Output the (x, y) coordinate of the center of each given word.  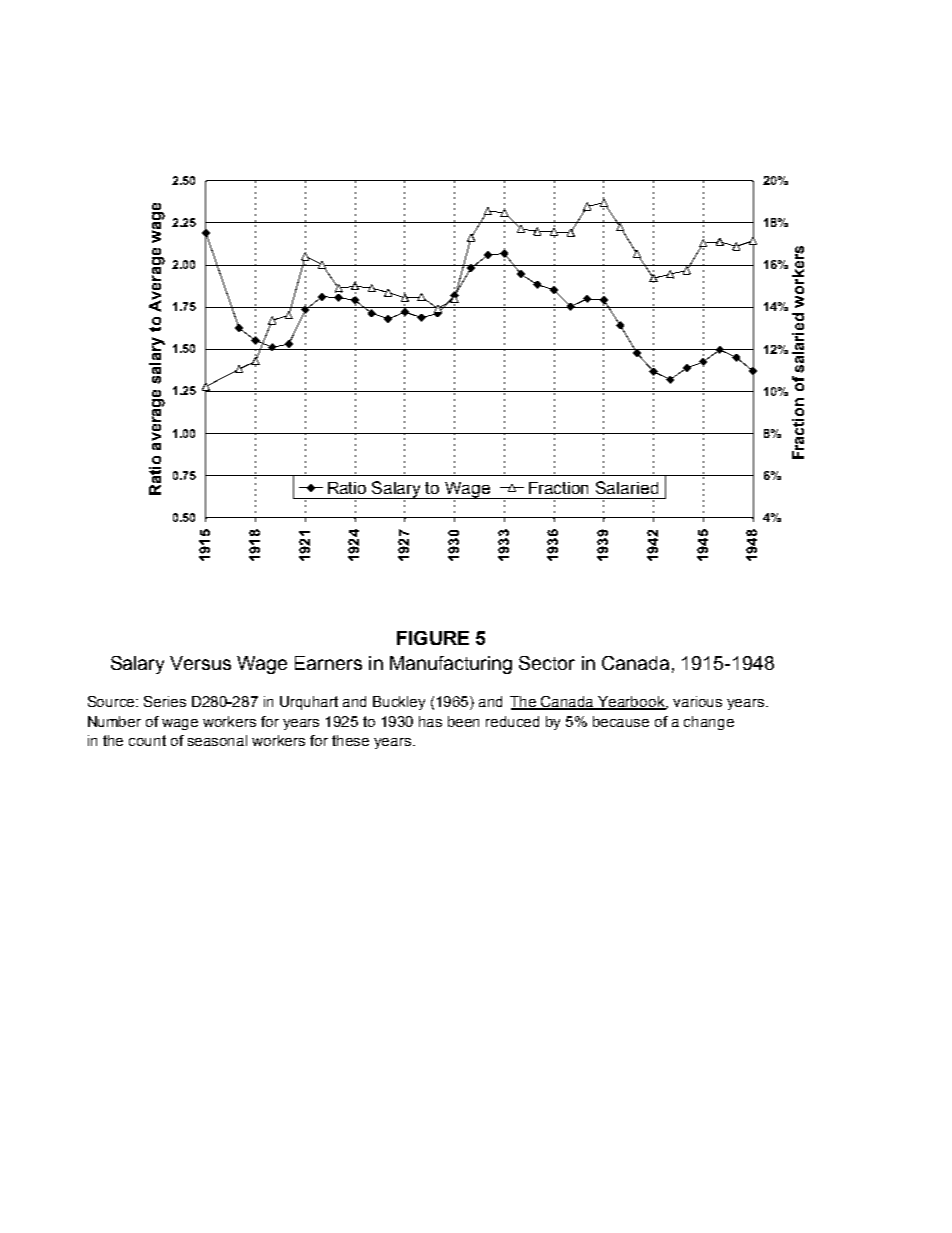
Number (114, 721)
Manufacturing (451, 665)
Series (165, 701)
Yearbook (632, 702)
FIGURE (433, 638)
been (463, 721)
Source (113, 701)
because (621, 721)
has (430, 721)
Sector (547, 663)
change (709, 723)
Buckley (399, 703)
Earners (328, 663)
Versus (200, 663)
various (697, 701)
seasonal (217, 740)
